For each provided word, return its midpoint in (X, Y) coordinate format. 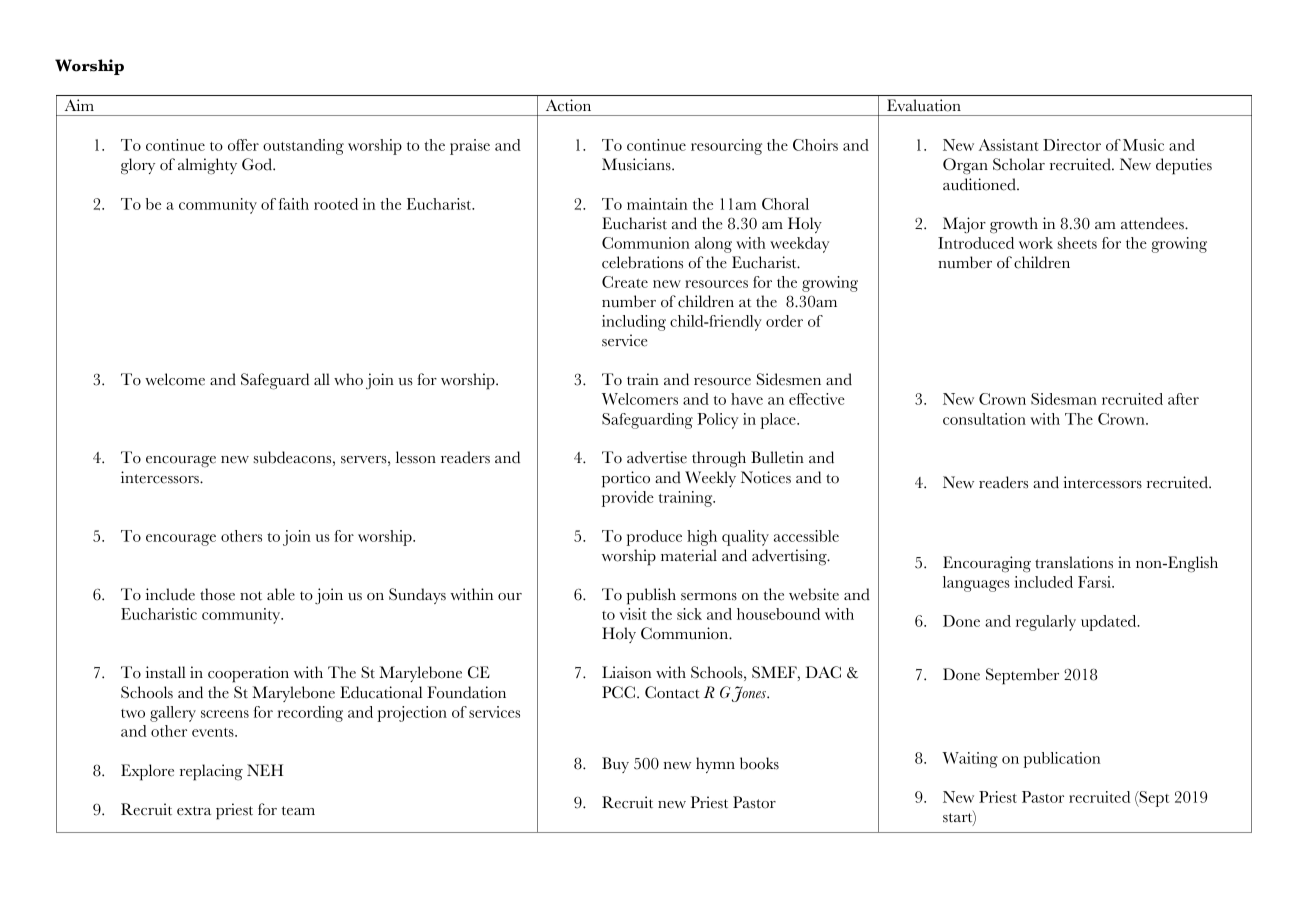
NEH (265, 770)
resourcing (726, 147)
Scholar (1019, 164)
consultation (984, 419)
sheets (1077, 243)
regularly (1046, 623)
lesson (416, 457)
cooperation (248, 674)
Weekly (710, 479)
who (348, 379)
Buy (615, 765)
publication (1062, 760)
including (634, 323)
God (258, 164)
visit (633, 614)
